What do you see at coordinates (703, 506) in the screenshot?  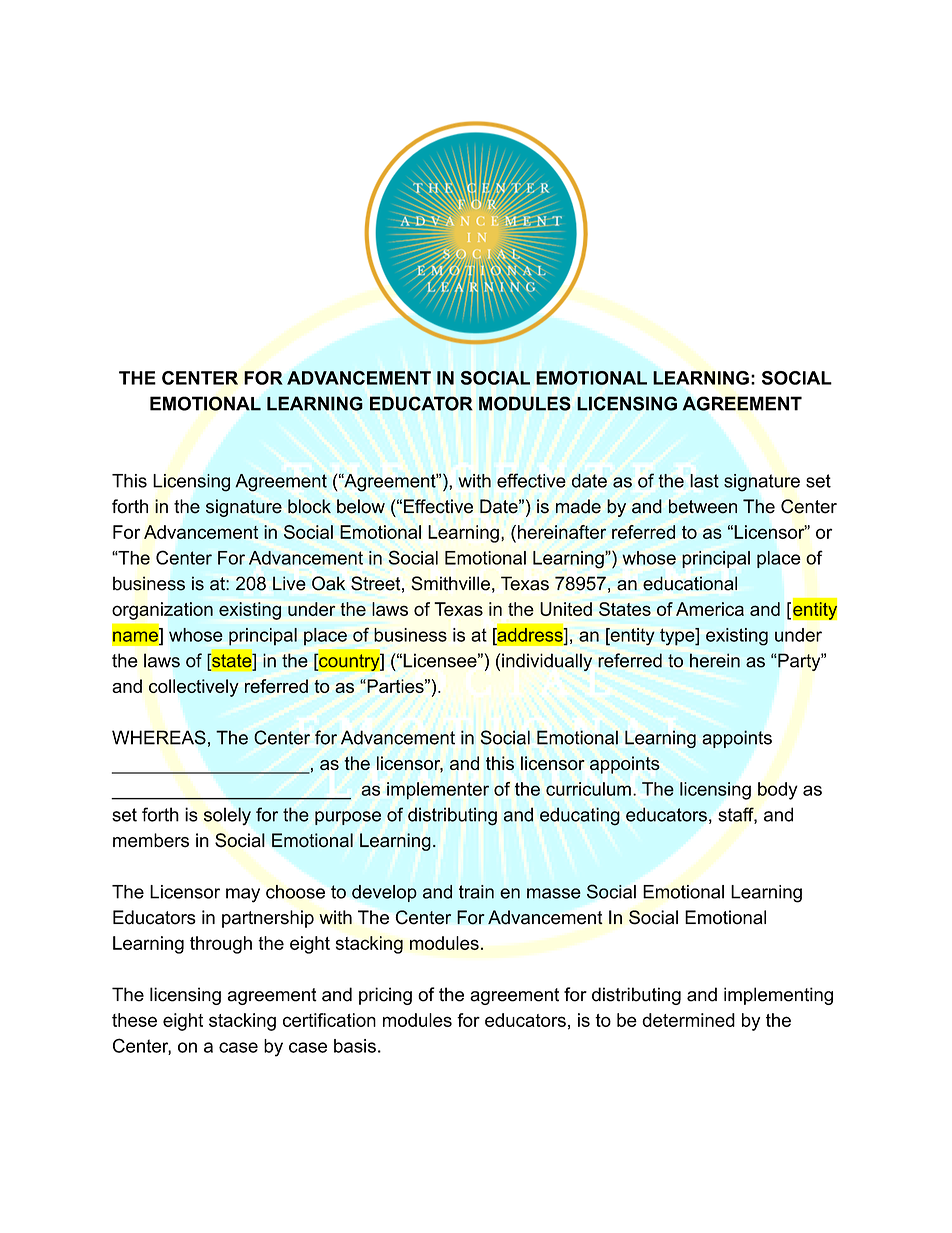 I see `between` at bounding box center [703, 506].
